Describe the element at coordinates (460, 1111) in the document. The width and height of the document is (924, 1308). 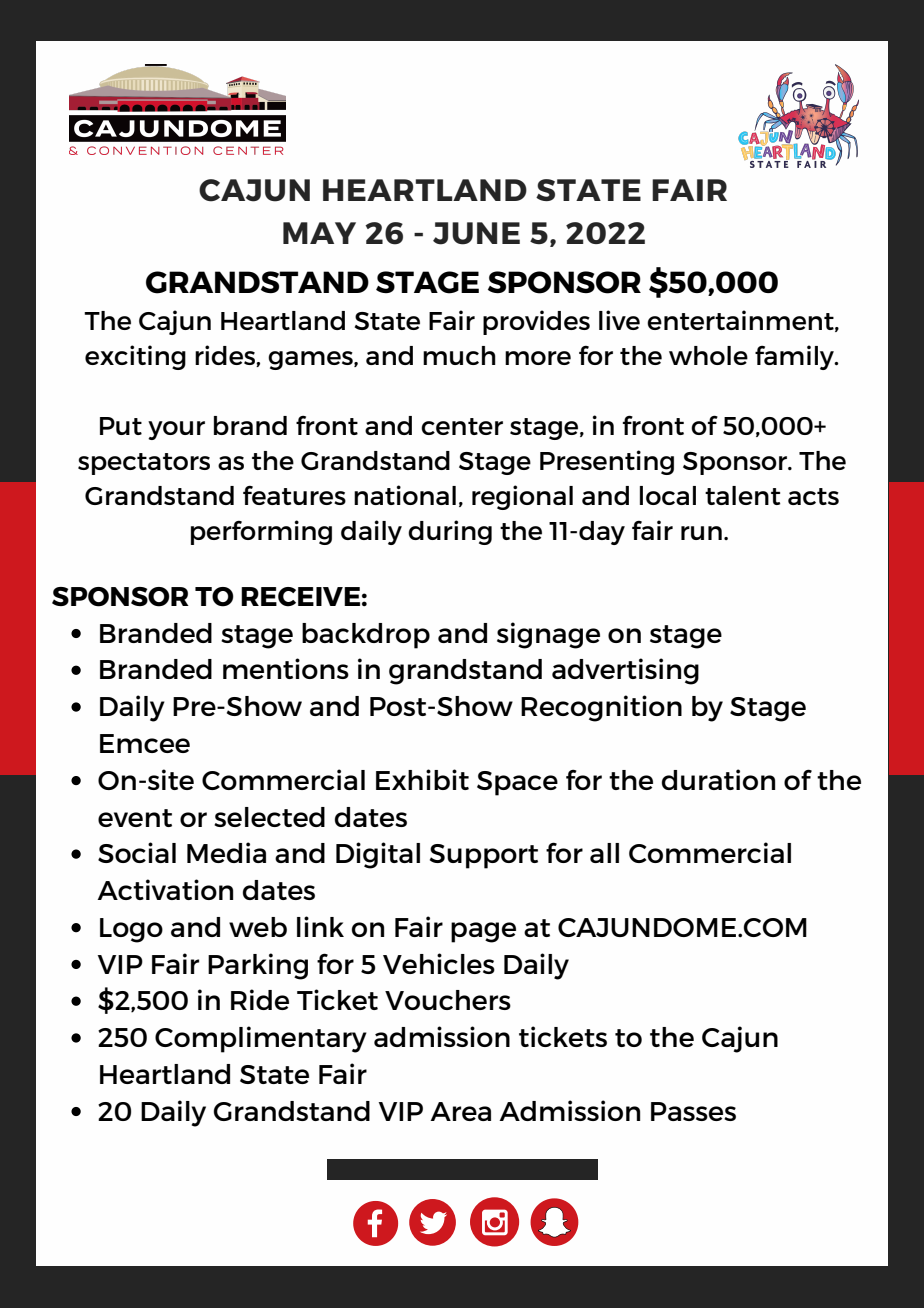
I see `Area` at that location.
